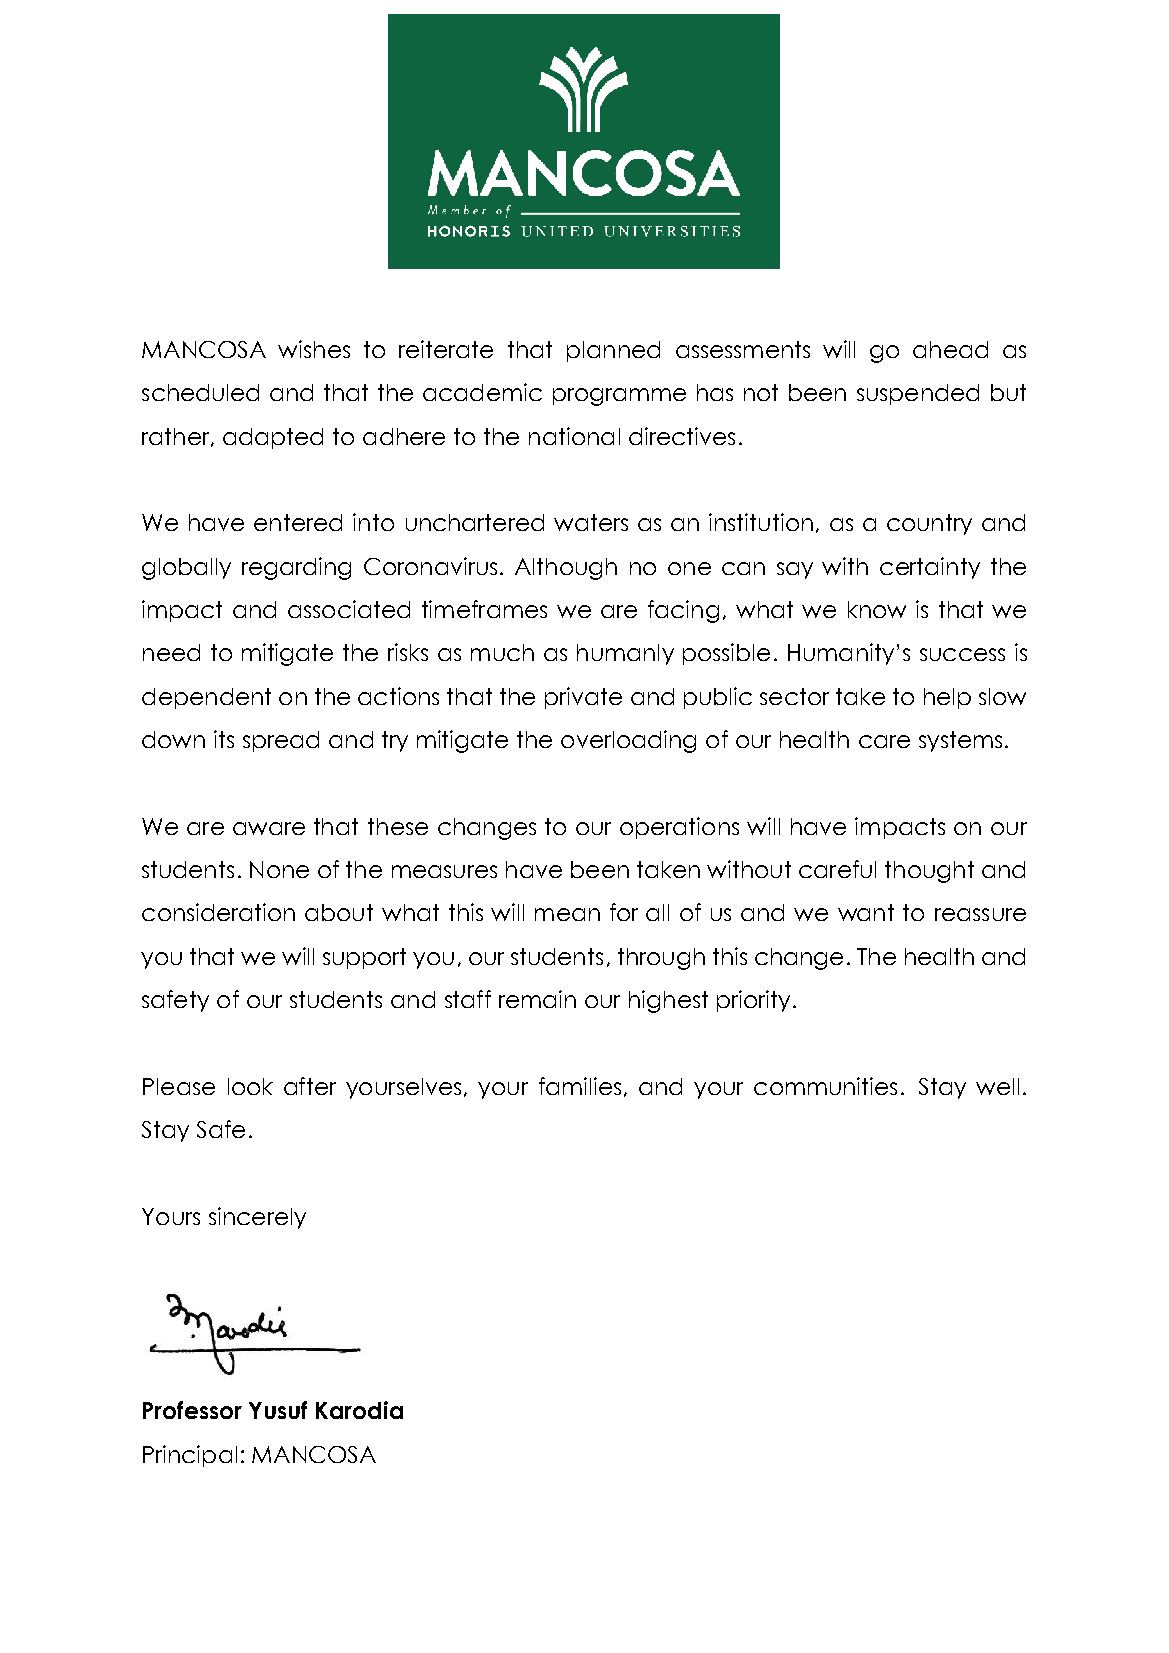 Image resolution: width=1169 pixels, height=1653 pixels. I want to click on suspended, so click(918, 394).
